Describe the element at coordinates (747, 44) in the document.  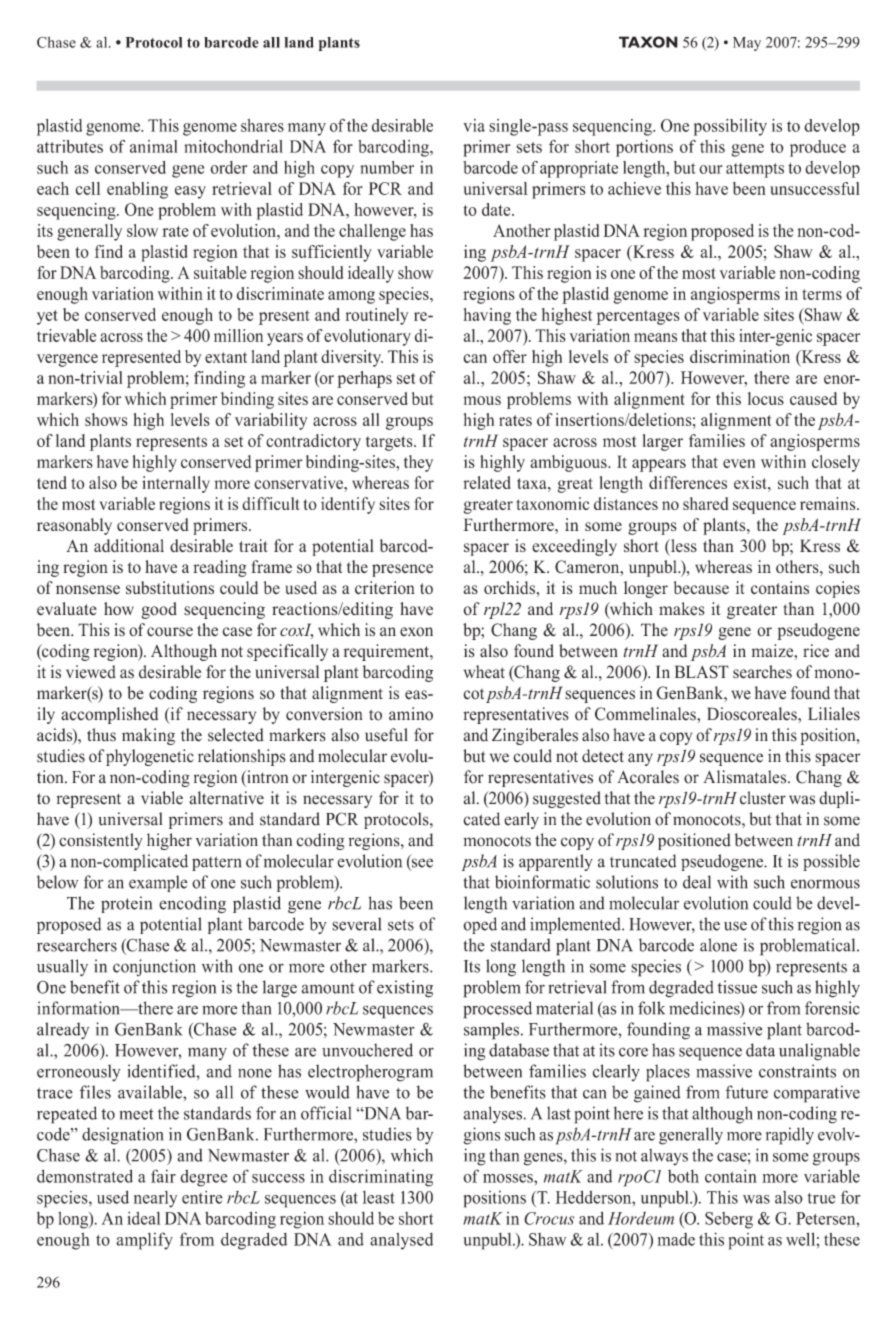
I see `May` at that location.
